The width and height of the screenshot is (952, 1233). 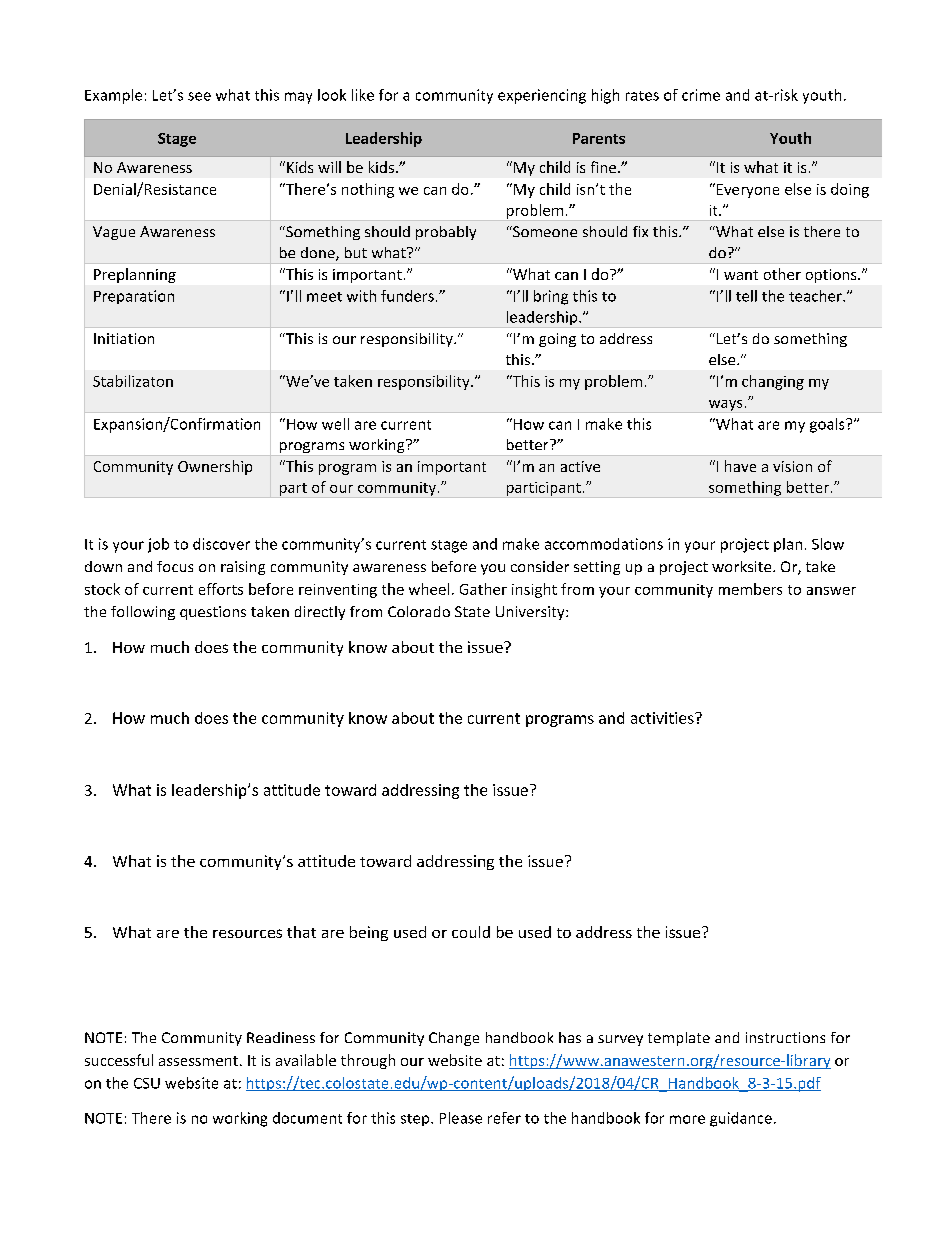 What do you see at coordinates (461, 1118) in the screenshot?
I see `Please` at bounding box center [461, 1118].
